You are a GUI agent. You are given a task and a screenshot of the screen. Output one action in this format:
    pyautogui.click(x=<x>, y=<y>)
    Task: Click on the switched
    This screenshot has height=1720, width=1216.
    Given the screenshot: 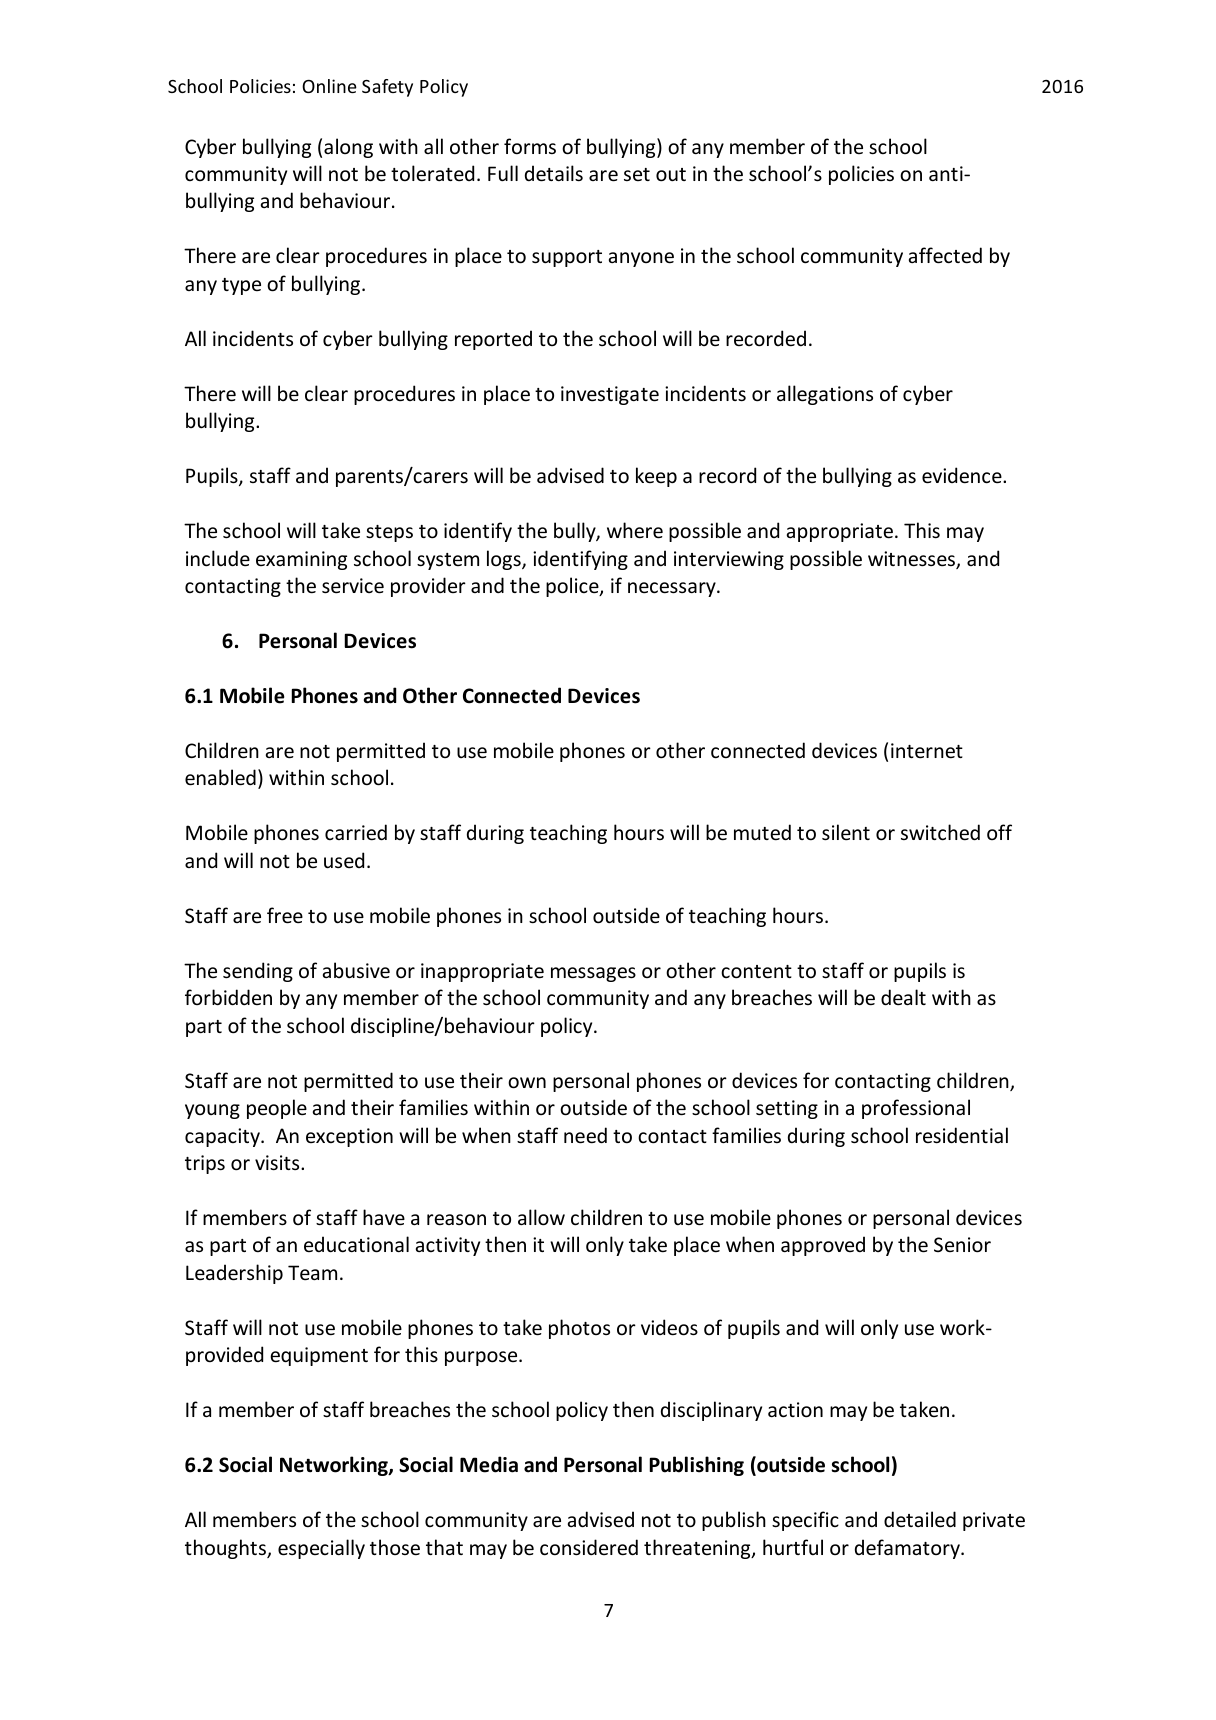 What is the action you would take?
    pyautogui.click(x=940, y=832)
